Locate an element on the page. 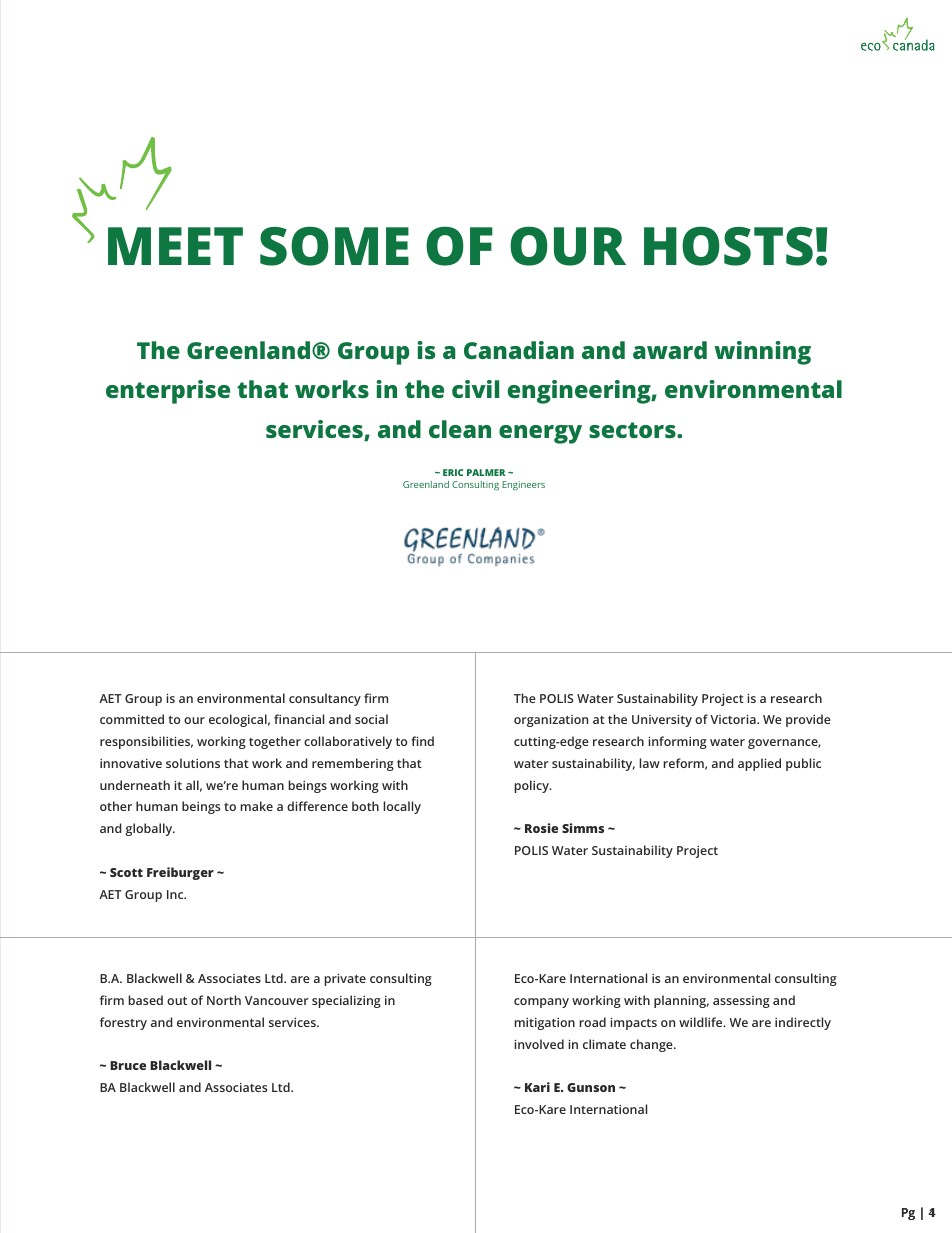 The height and width of the page is (1233, 952). social is located at coordinates (371, 719).
